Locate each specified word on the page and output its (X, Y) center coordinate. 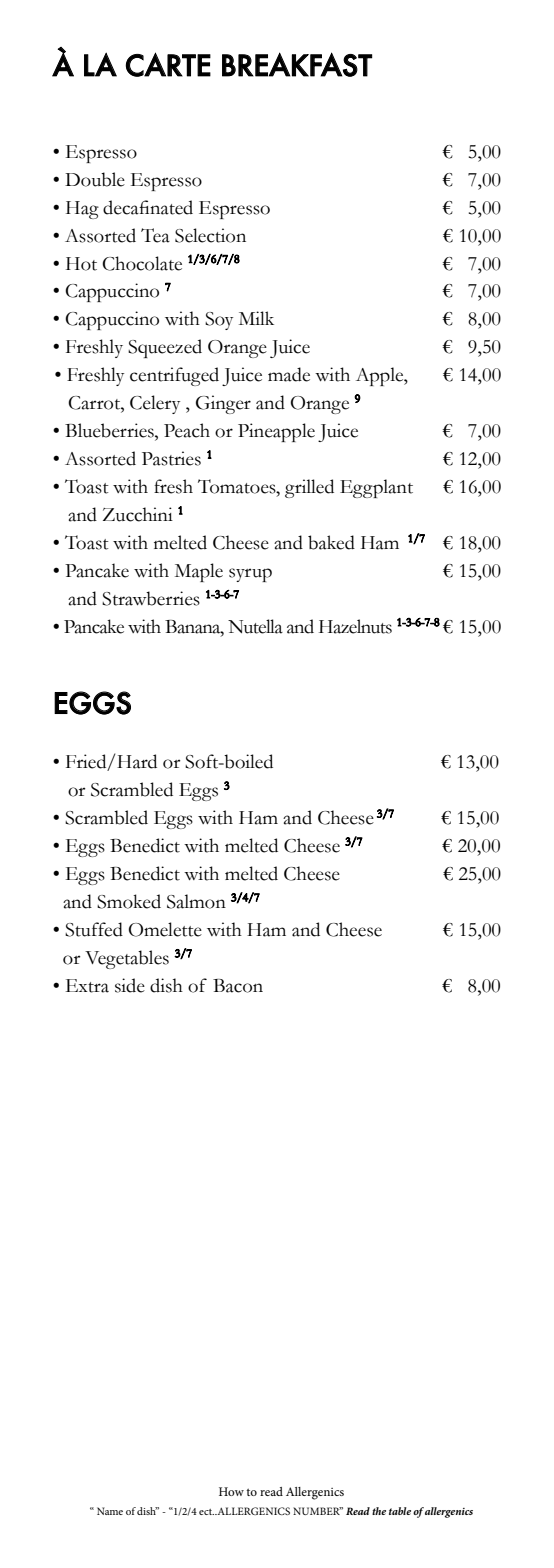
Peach (187, 430)
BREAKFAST (297, 64)
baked (331, 542)
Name (110, 1511)
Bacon (238, 986)
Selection (210, 235)
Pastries (171, 458)
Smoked (129, 901)
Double (95, 179)
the (379, 1511)
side (130, 985)
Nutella (255, 626)
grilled (309, 488)
